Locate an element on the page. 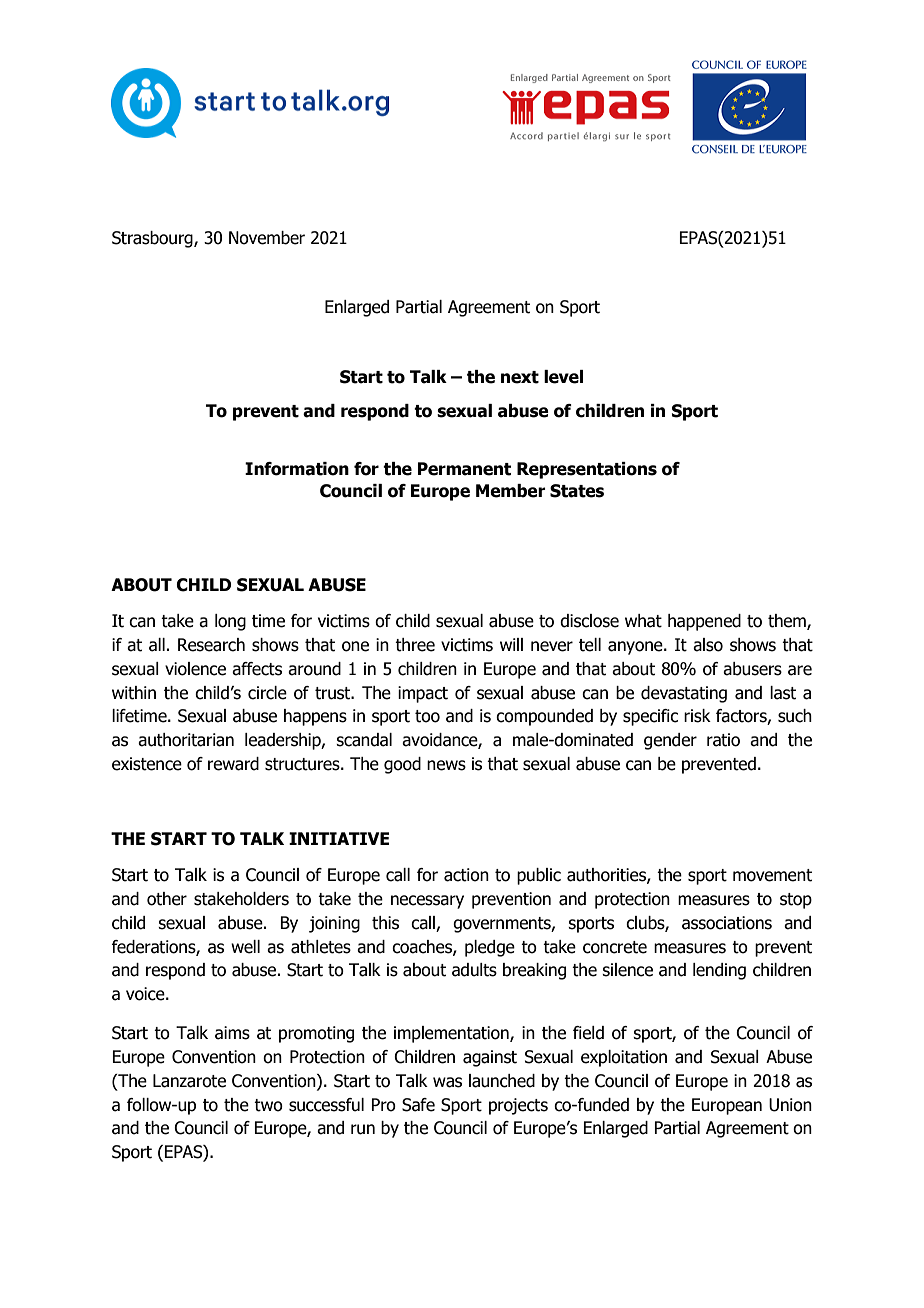  two is located at coordinates (268, 1105).
